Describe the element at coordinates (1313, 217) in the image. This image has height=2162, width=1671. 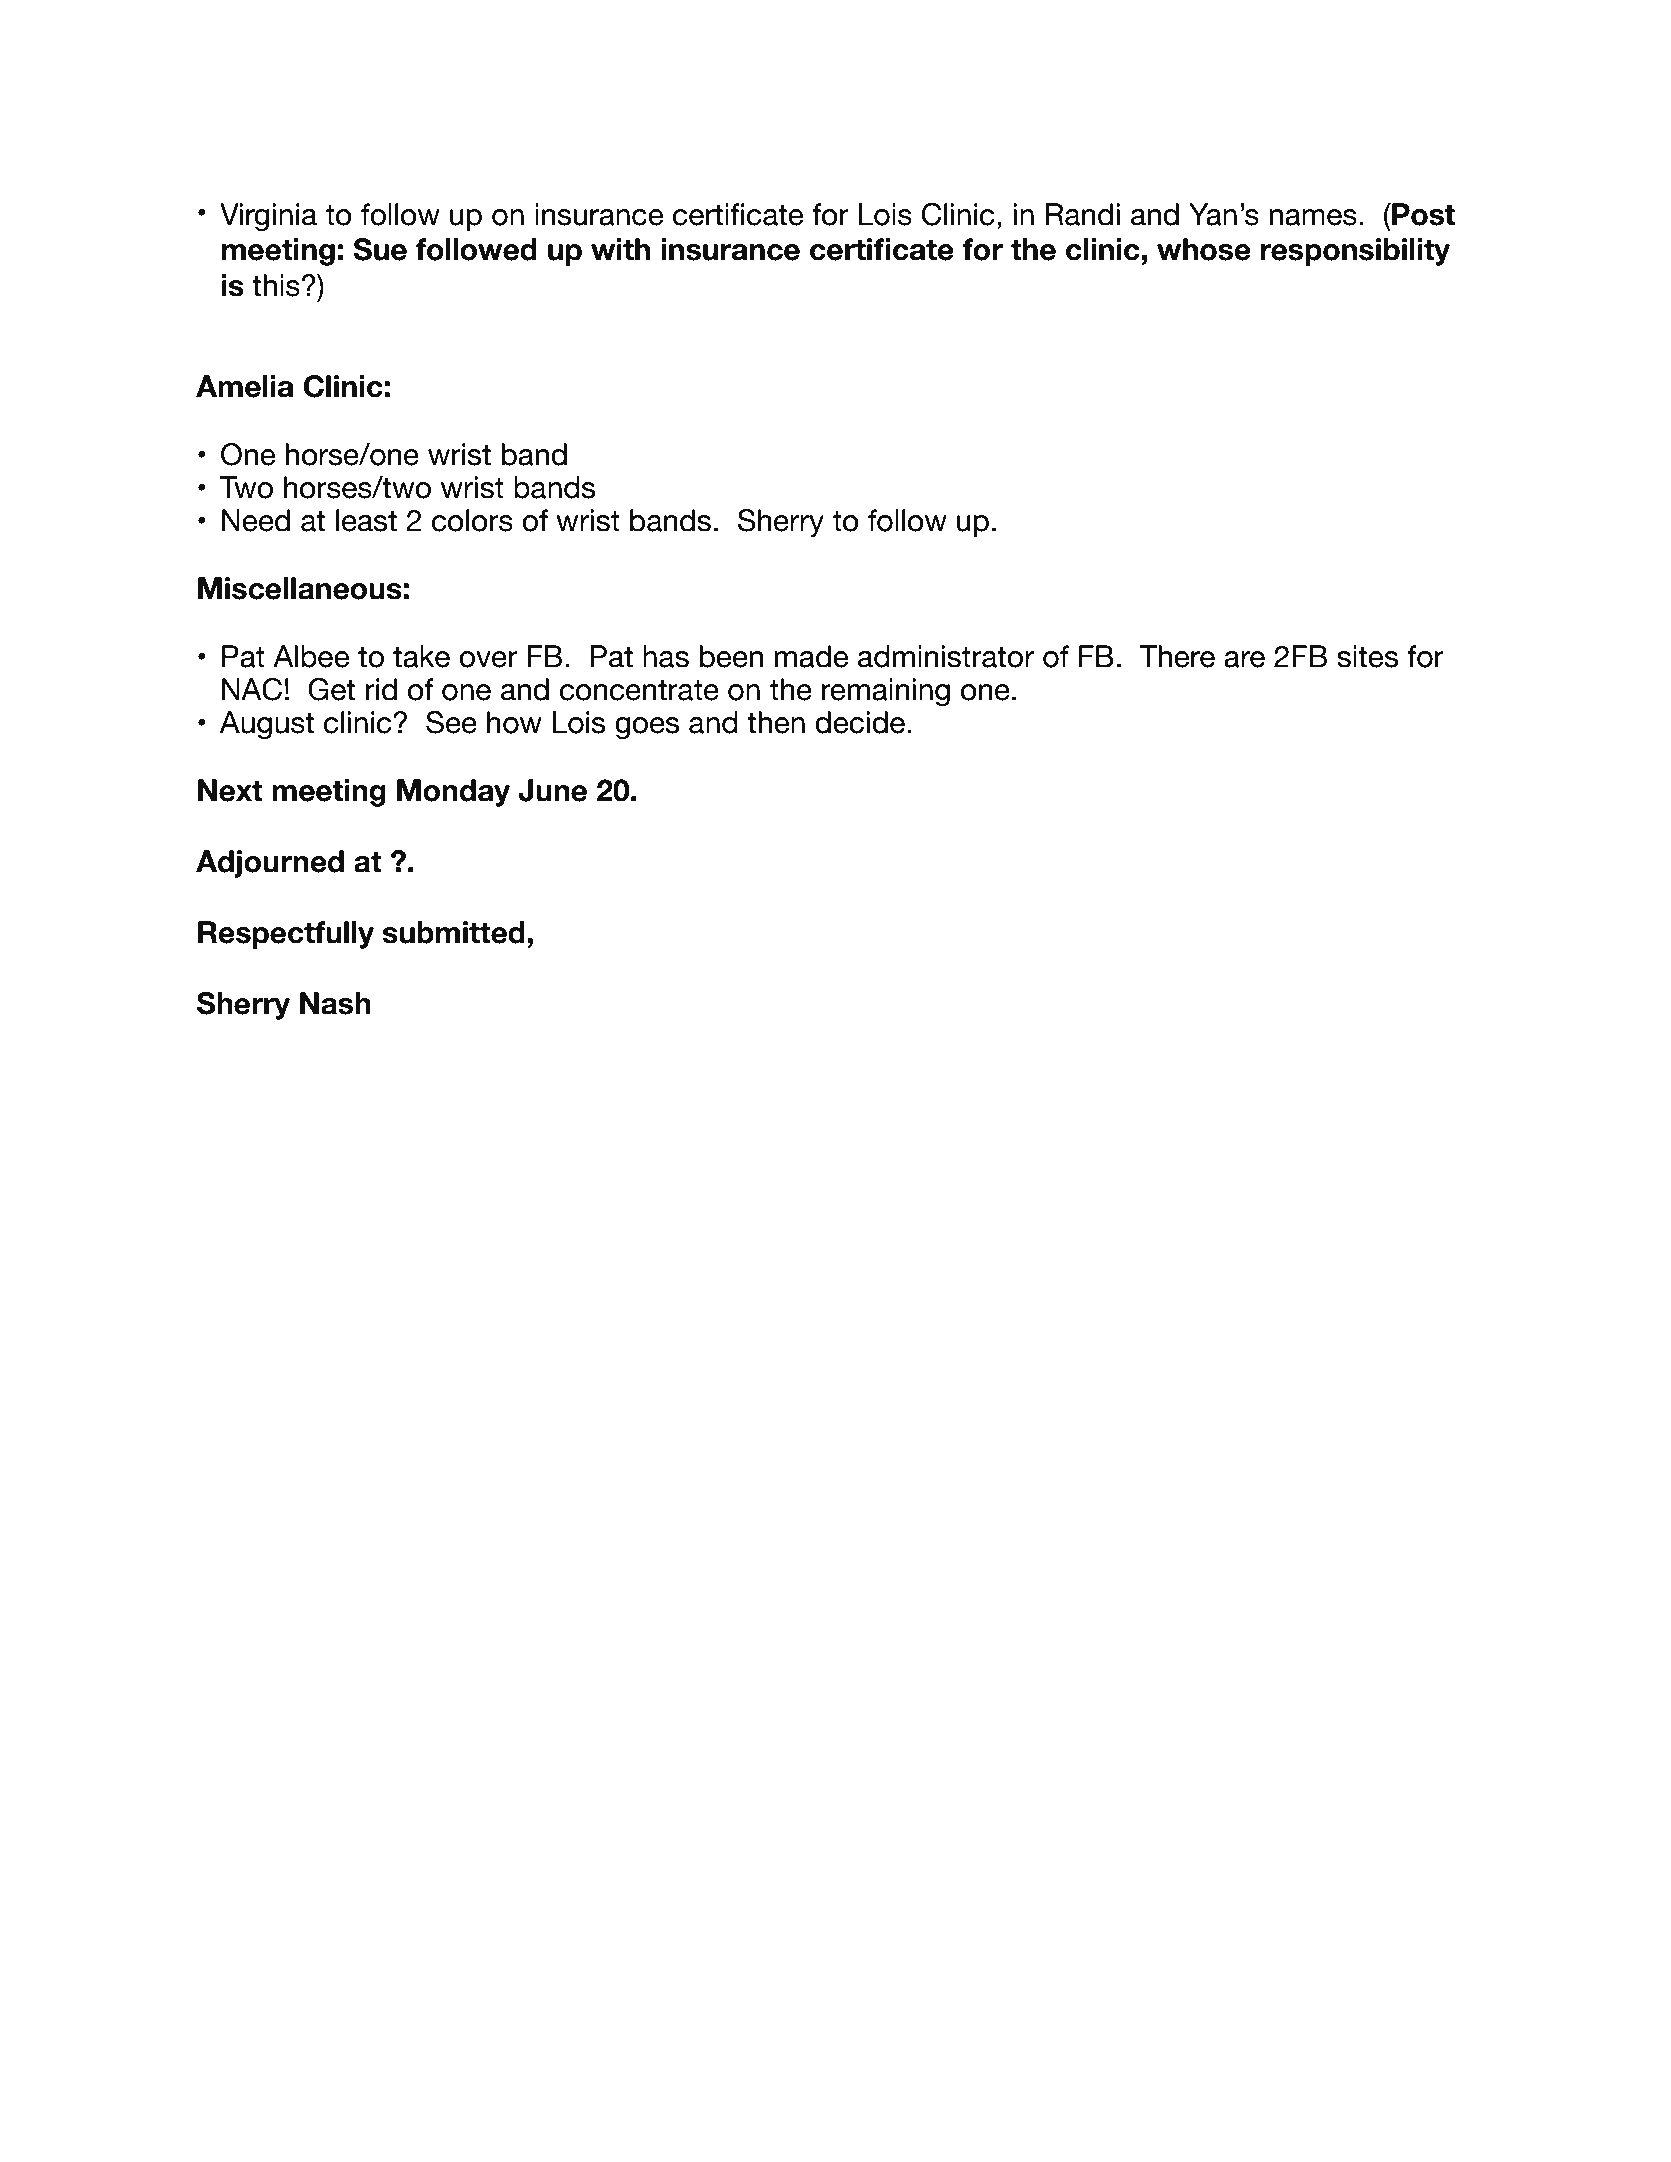
I see `names` at that location.
